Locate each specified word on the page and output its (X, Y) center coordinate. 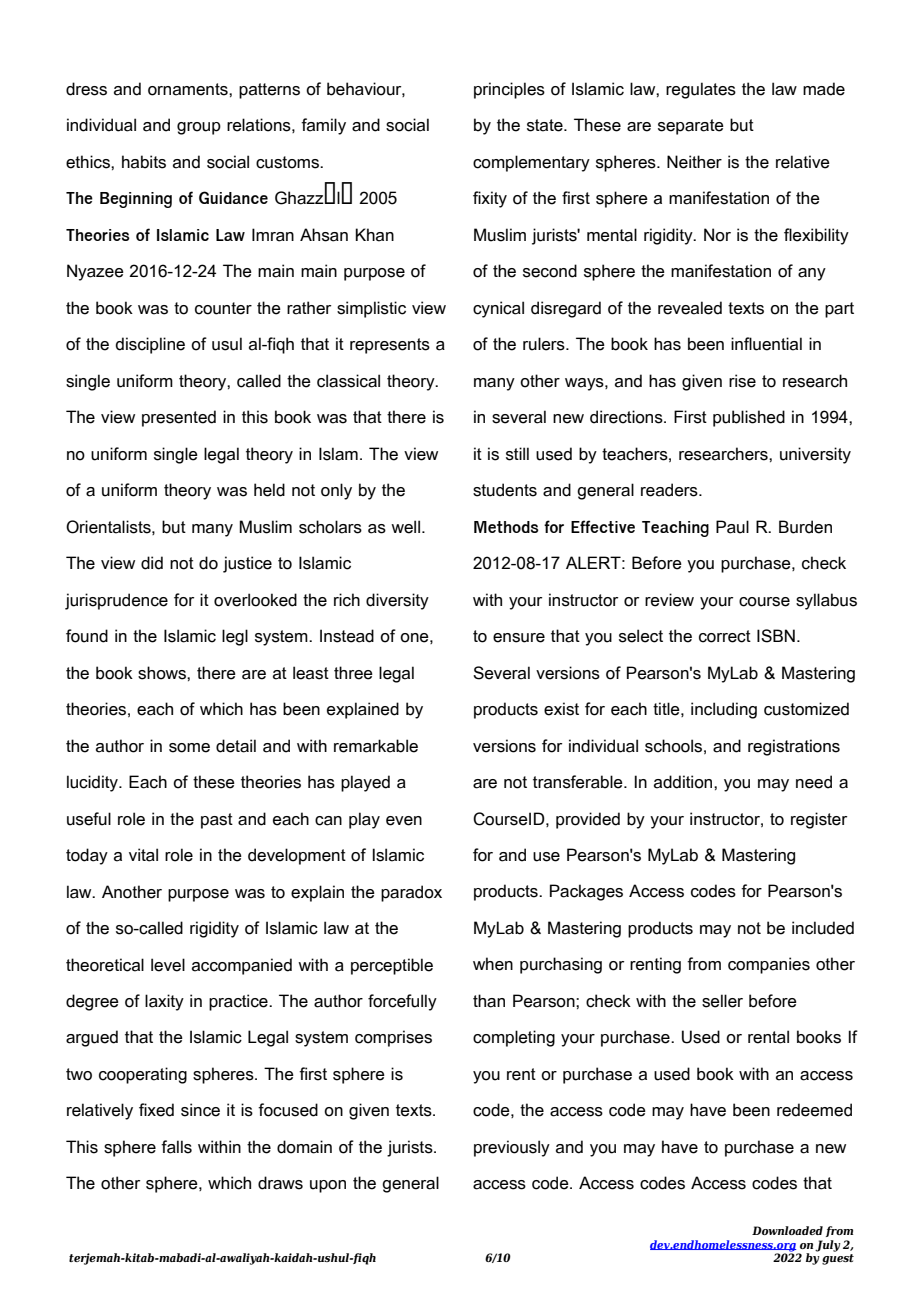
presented (179, 418)
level (168, 965)
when (493, 964)
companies (769, 965)
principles (509, 90)
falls (176, 1147)
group (199, 128)
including (724, 710)
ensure (519, 638)
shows (163, 673)
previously (512, 1148)
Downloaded (787, 1230)
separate (691, 127)
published (749, 418)
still (517, 454)
